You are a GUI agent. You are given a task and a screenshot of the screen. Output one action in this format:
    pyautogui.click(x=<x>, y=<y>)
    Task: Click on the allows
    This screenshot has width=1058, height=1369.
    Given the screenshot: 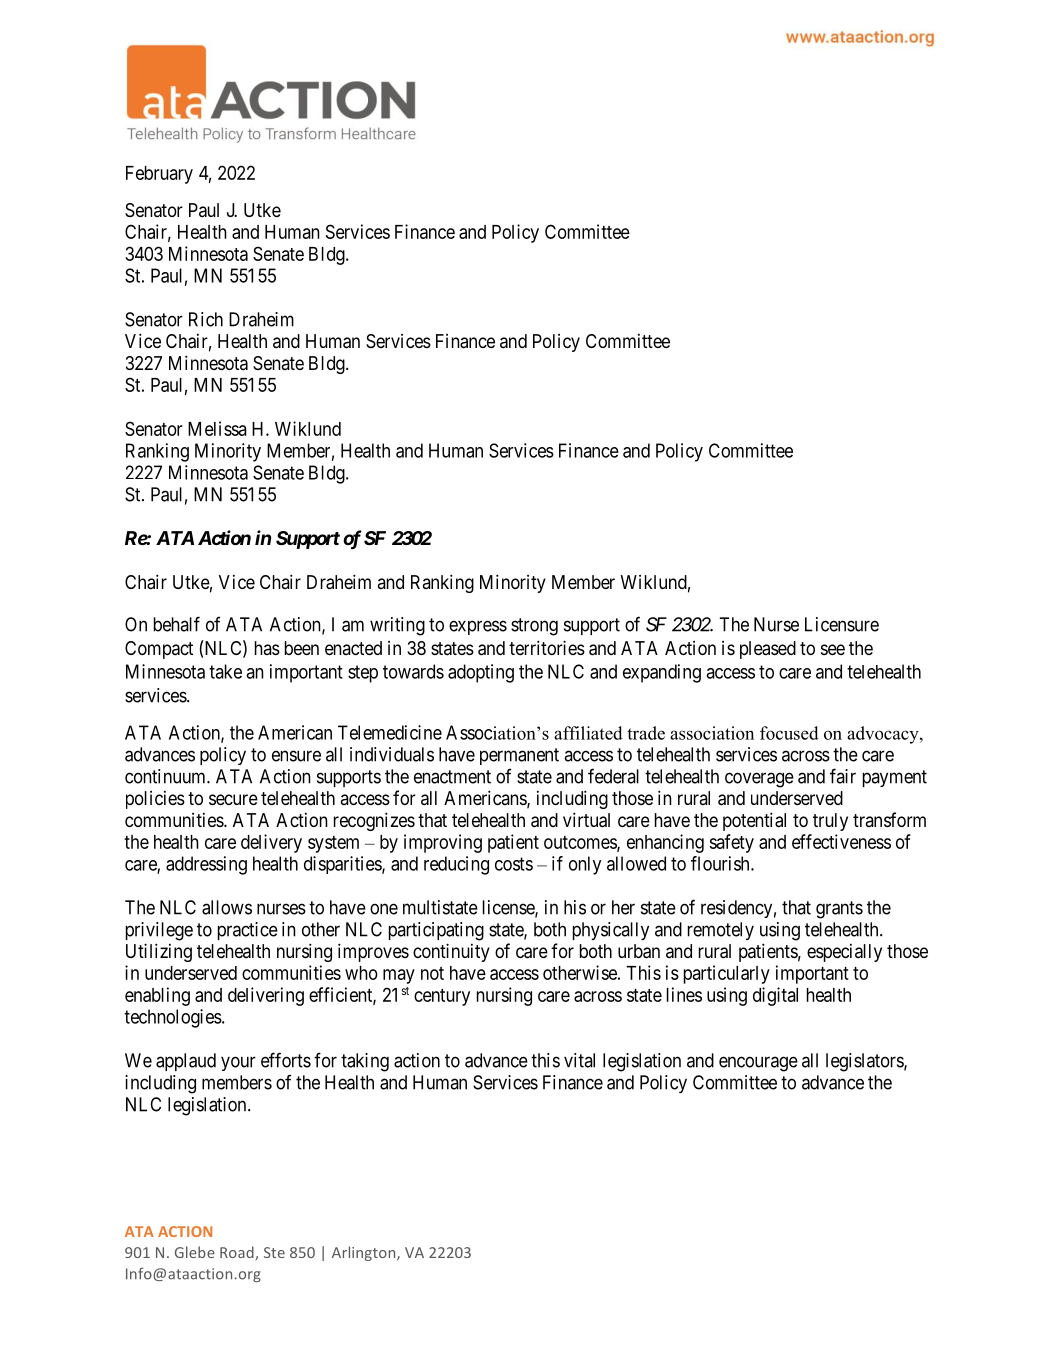 What is the action you would take?
    pyautogui.click(x=227, y=907)
